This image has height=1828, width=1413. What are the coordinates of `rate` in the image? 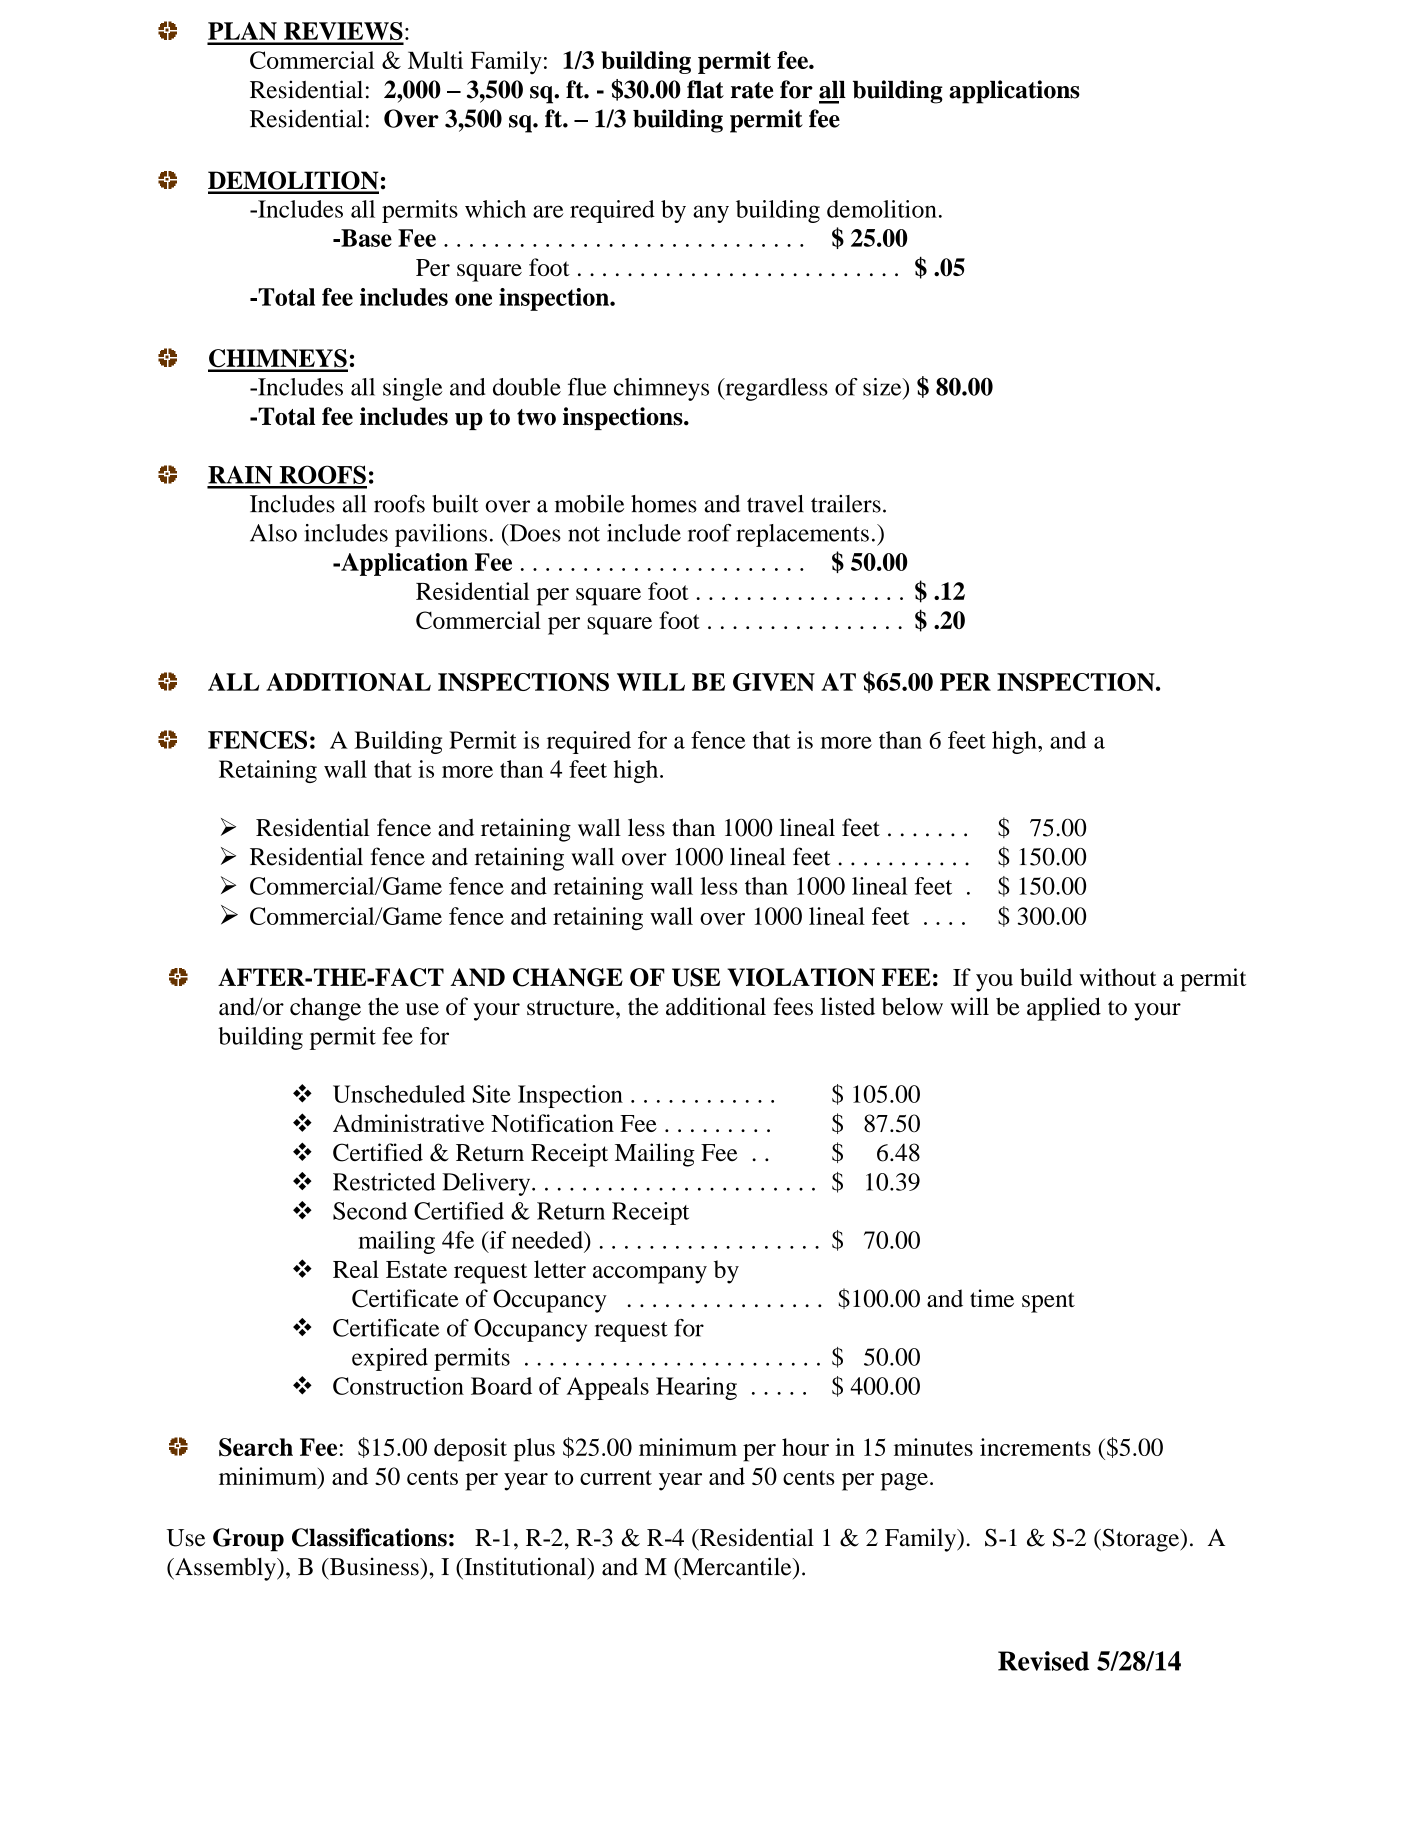 It's located at (752, 90).
